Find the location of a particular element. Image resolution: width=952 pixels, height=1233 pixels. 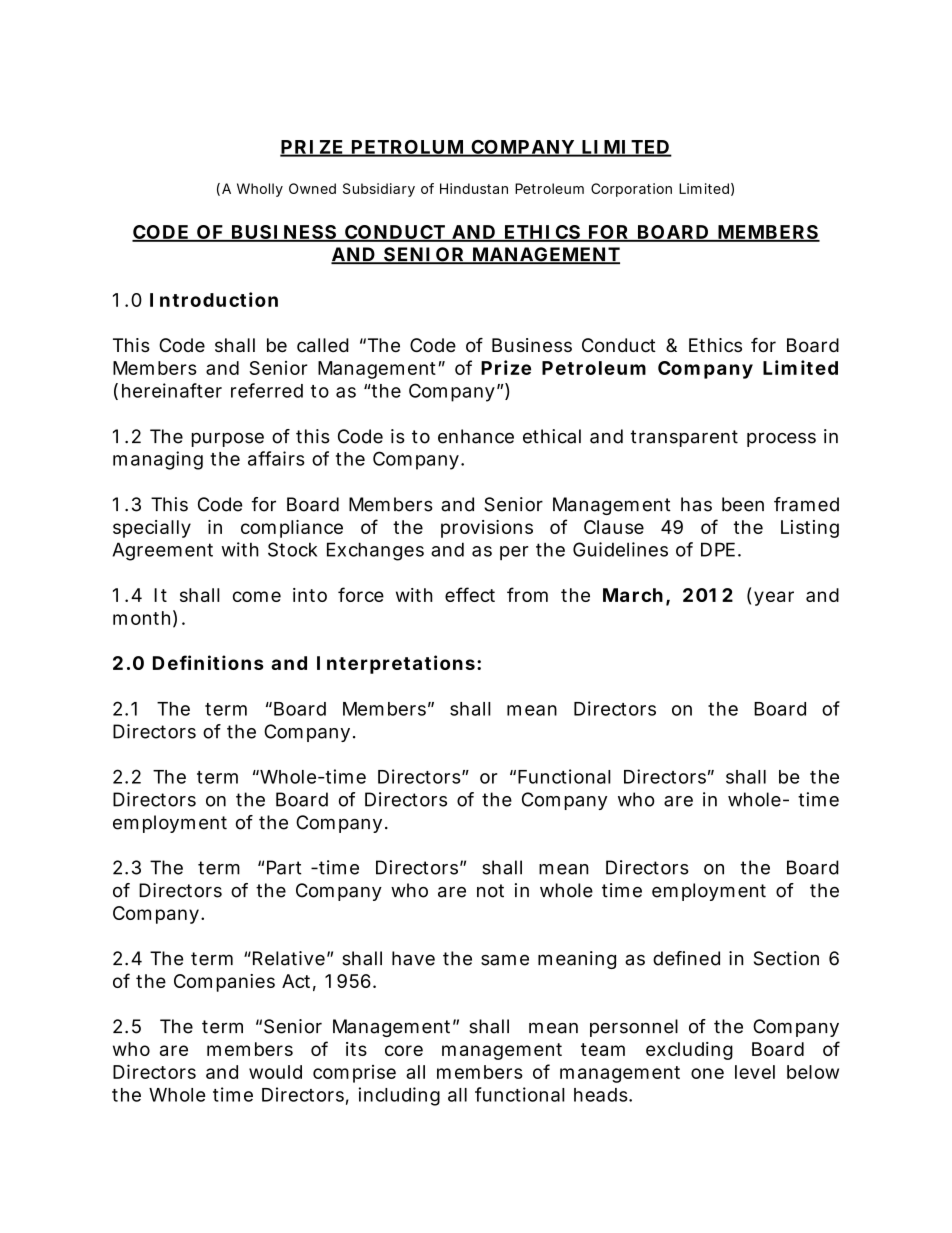

not is located at coordinates (490, 891).
